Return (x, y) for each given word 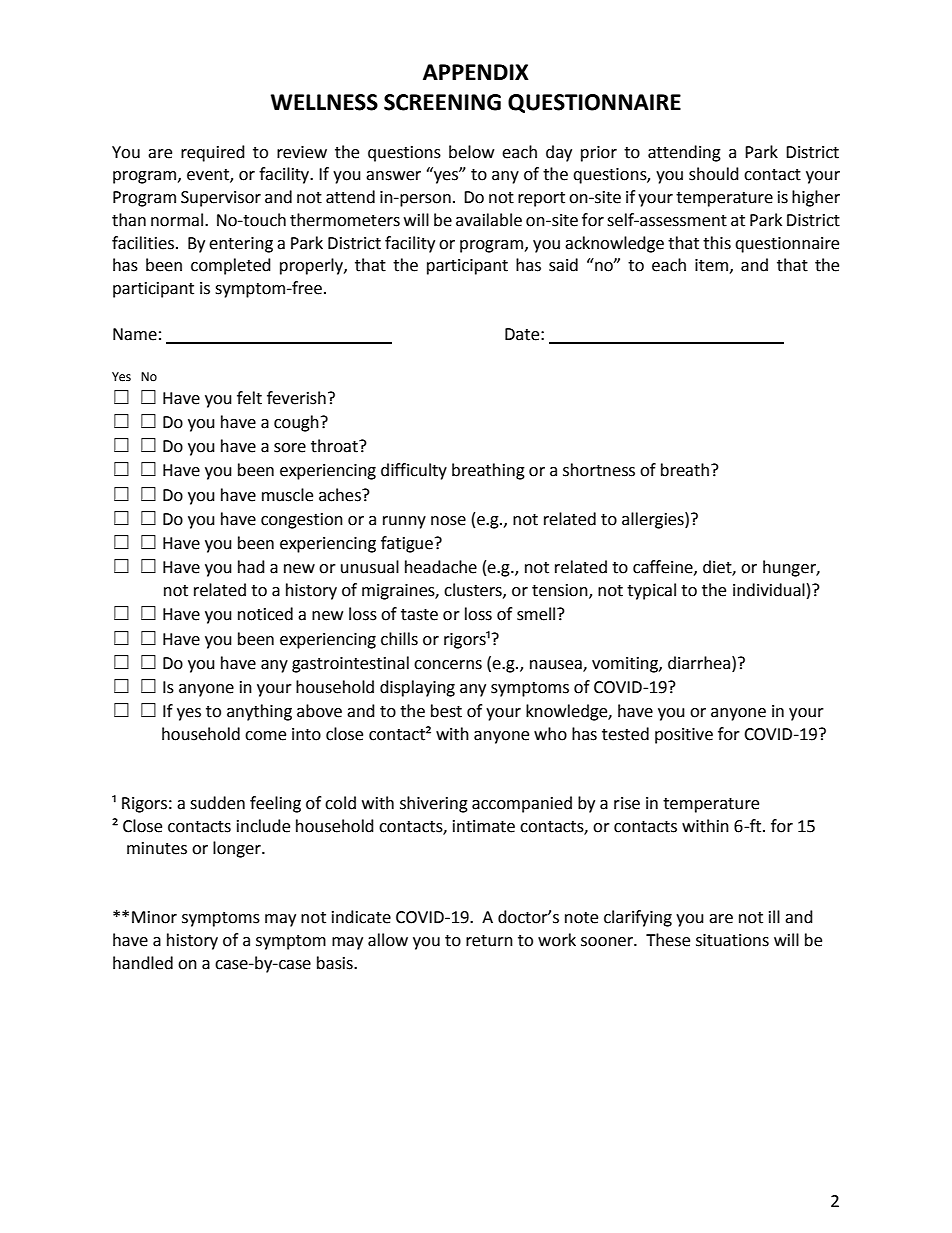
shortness (599, 470)
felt (249, 398)
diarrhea (700, 663)
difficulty (414, 471)
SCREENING (442, 102)
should (714, 174)
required (213, 153)
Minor (154, 917)
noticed (265, 614)
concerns (448, 665)
